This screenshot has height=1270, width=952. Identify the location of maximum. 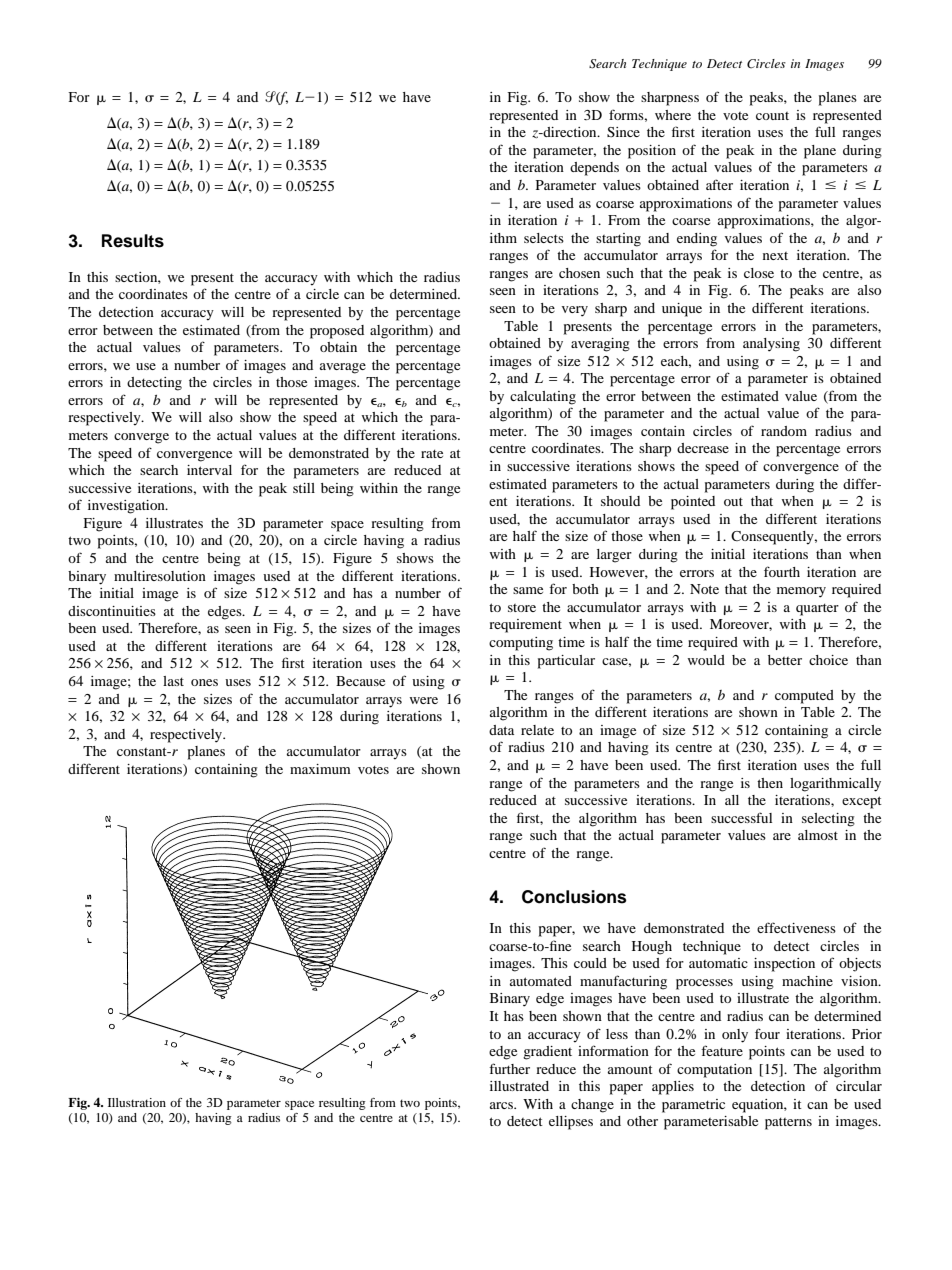
(320, 769).
